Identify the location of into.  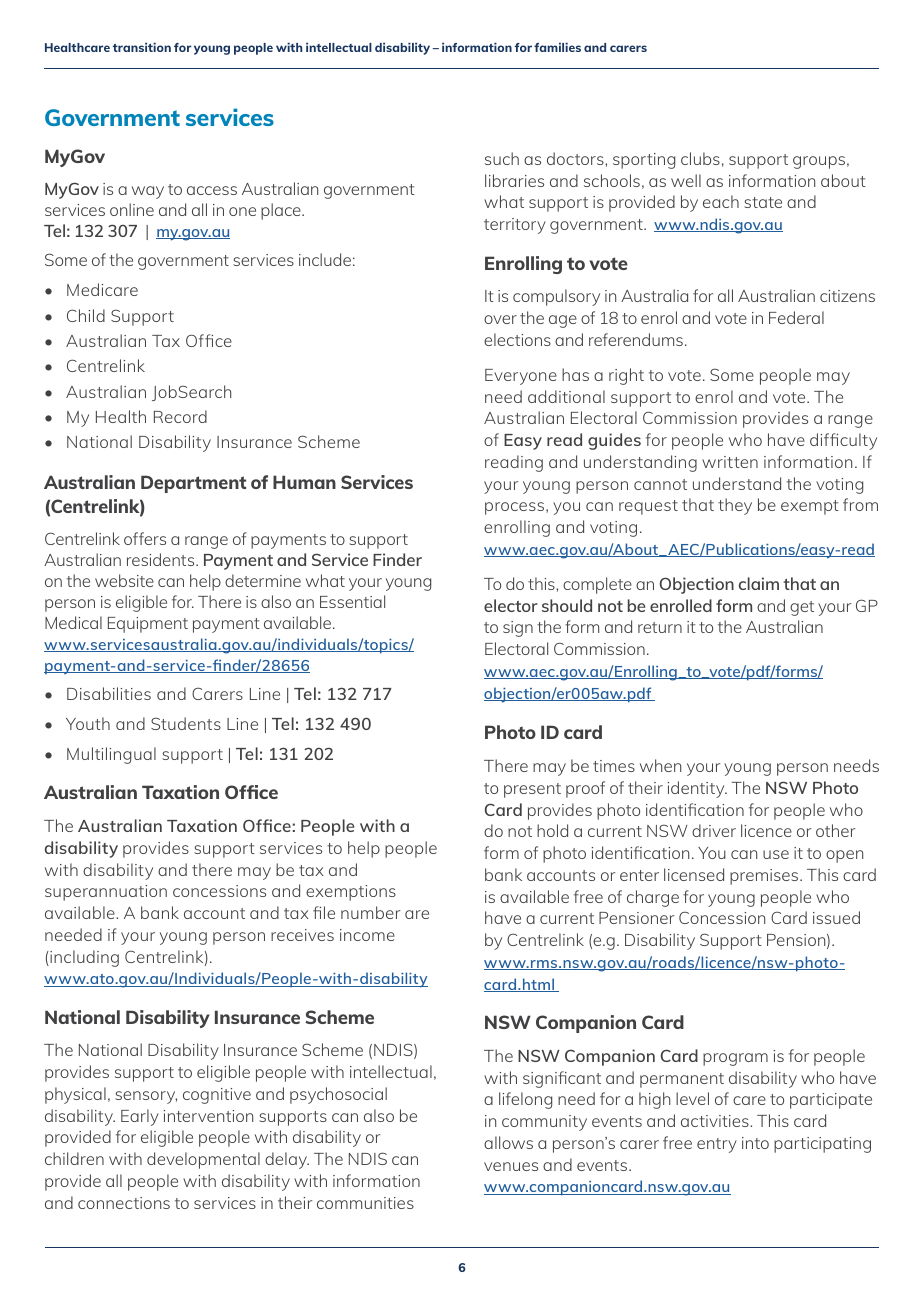
(755, 1143).
